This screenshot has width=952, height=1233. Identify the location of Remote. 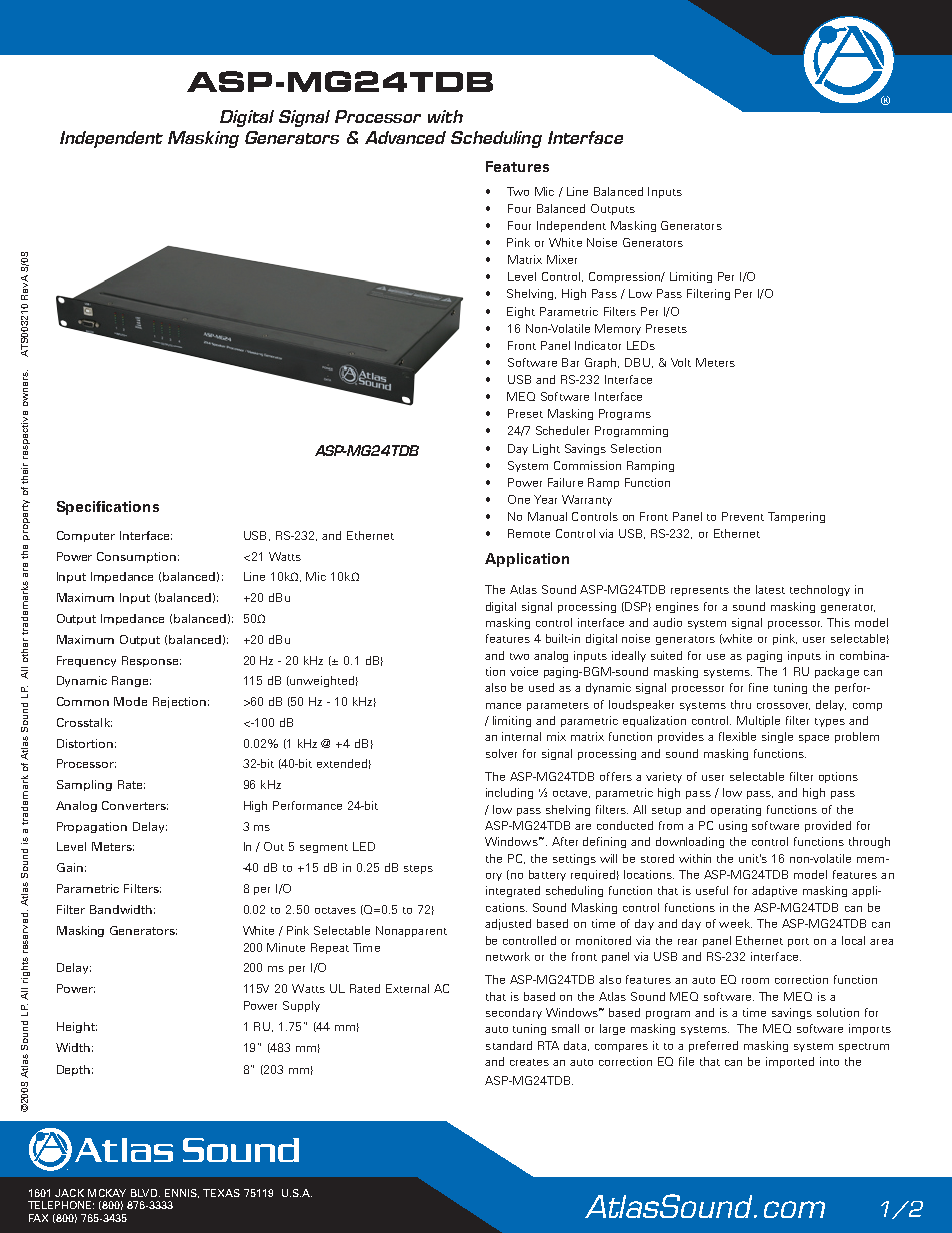
(529, 533).
